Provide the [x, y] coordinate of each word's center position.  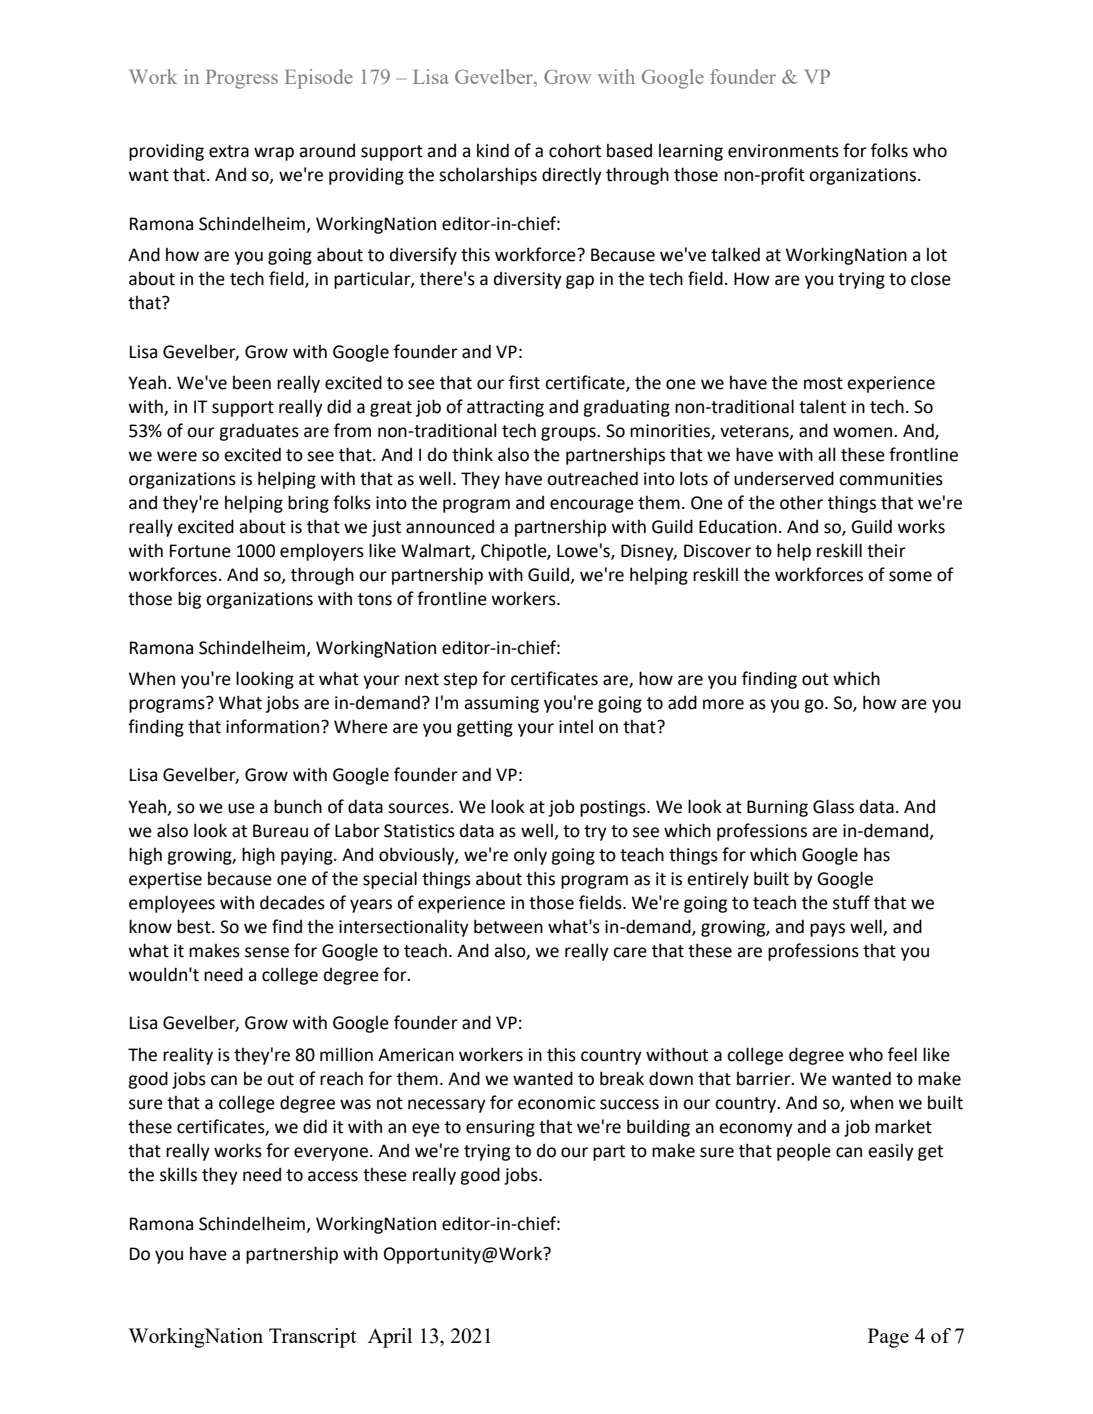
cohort [575, 151]
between [508, 926]
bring [308, 504]
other [801, 502]
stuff [851, 902]
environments [783, 151]
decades [292, 902]
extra [229, 151]
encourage [592, 506]
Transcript [312, 1338]
